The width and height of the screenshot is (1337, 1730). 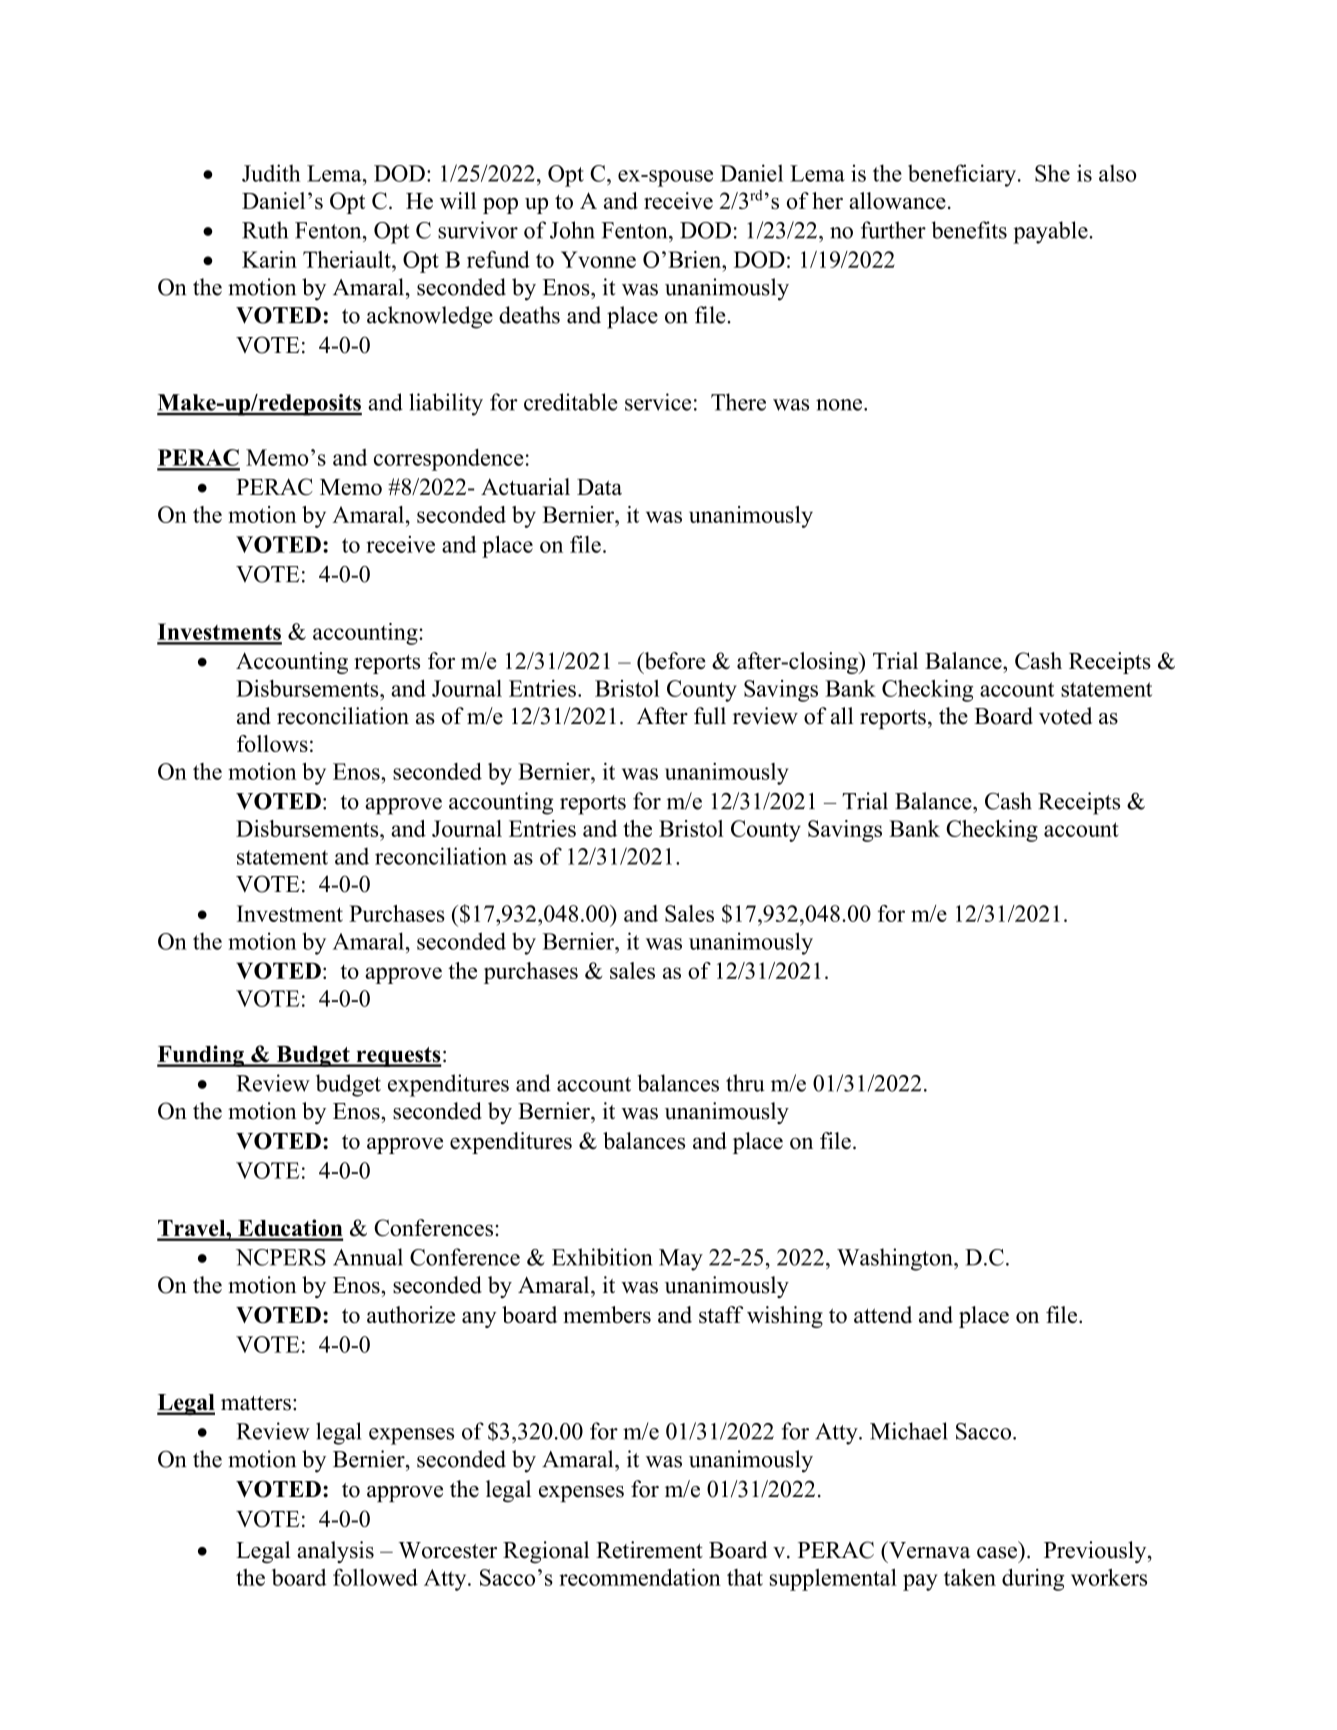 I want to click on Yvonne, so click(x=598, y=259).
